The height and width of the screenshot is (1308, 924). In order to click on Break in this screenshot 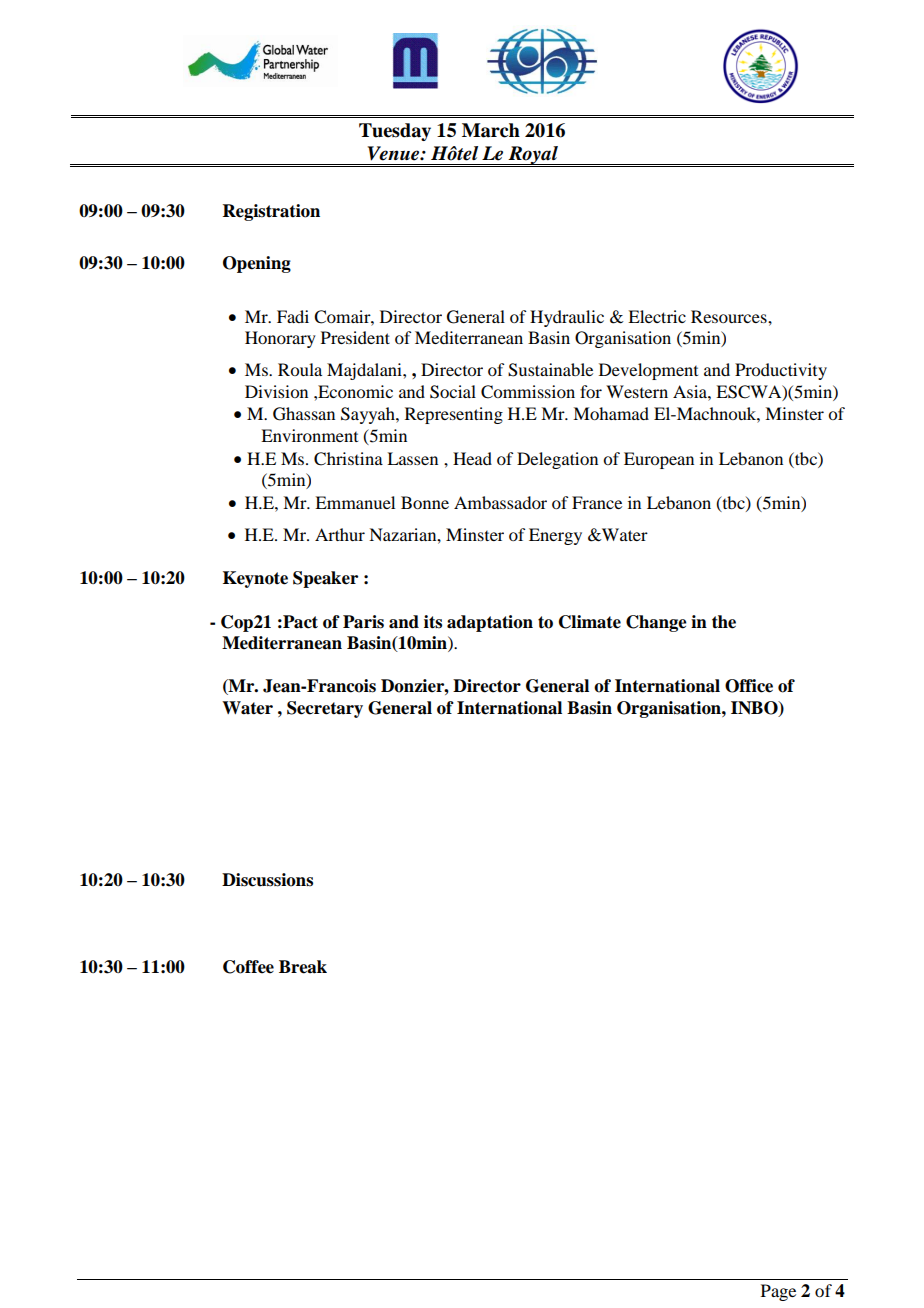, I will do `click(303, 967)`.
